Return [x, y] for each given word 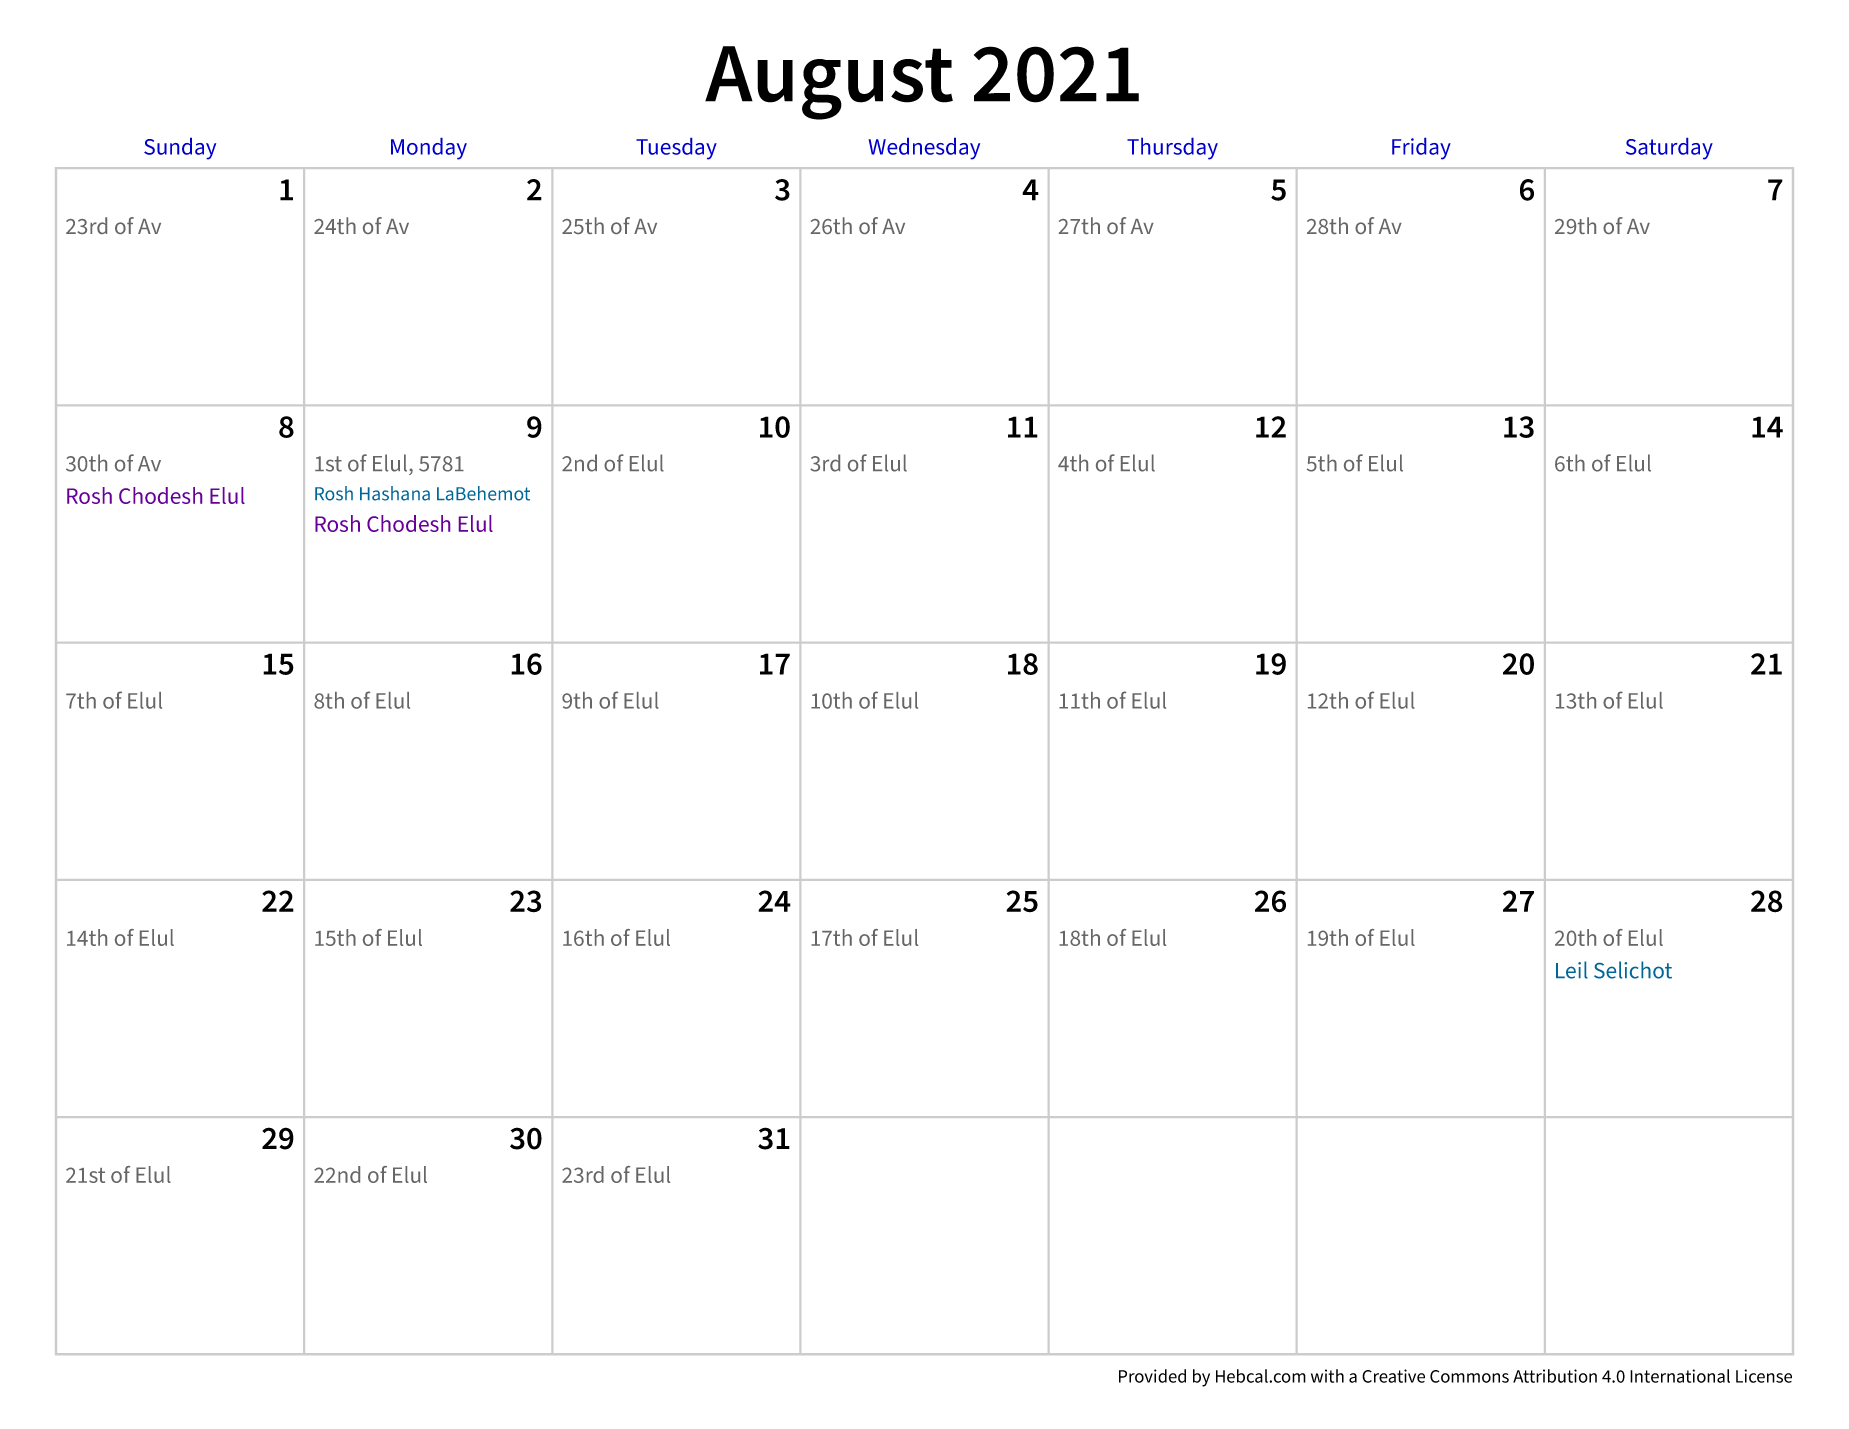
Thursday [1172, 149]
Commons [1469, 1376]
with [1327, 1376]
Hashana [395, 493]
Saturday [1669, 149]
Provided [1152, 1376]
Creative [1393, 1376]
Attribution [1555, 1376]
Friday [1421, 149]
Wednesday [924, 149]
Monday [429, 149]
